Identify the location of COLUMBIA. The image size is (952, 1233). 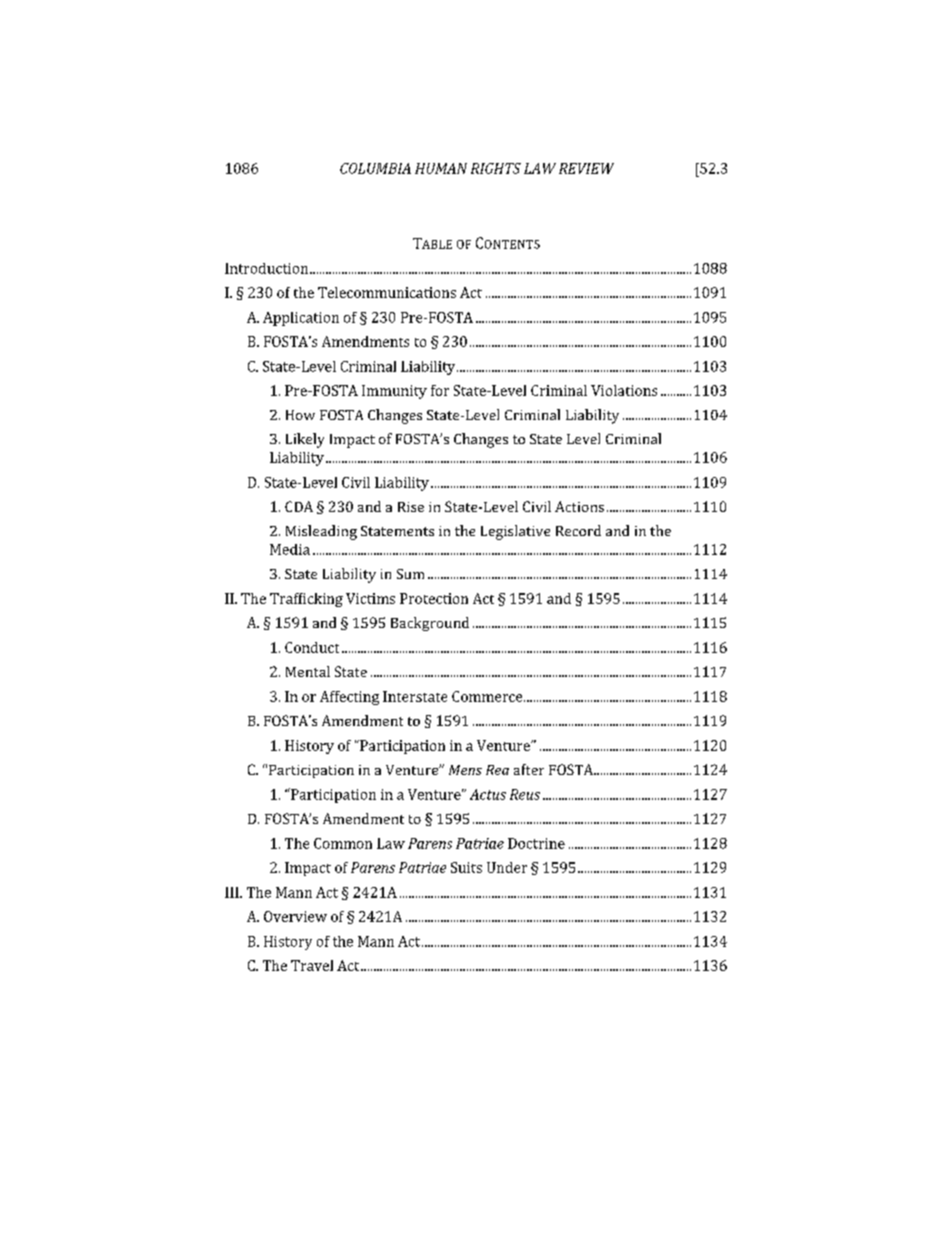
(375, 168).
